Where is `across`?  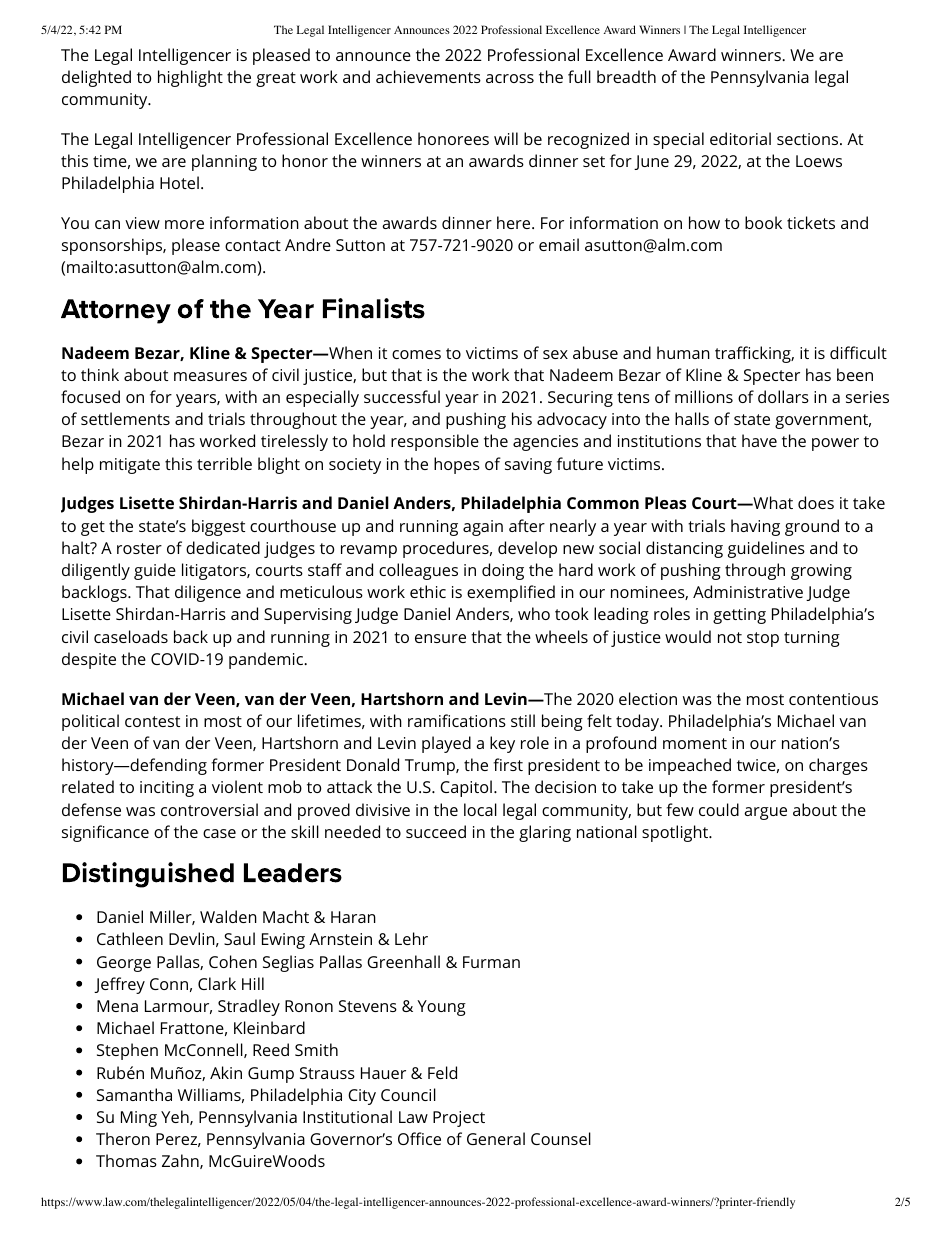 across is located at coordinates (510, 78).
